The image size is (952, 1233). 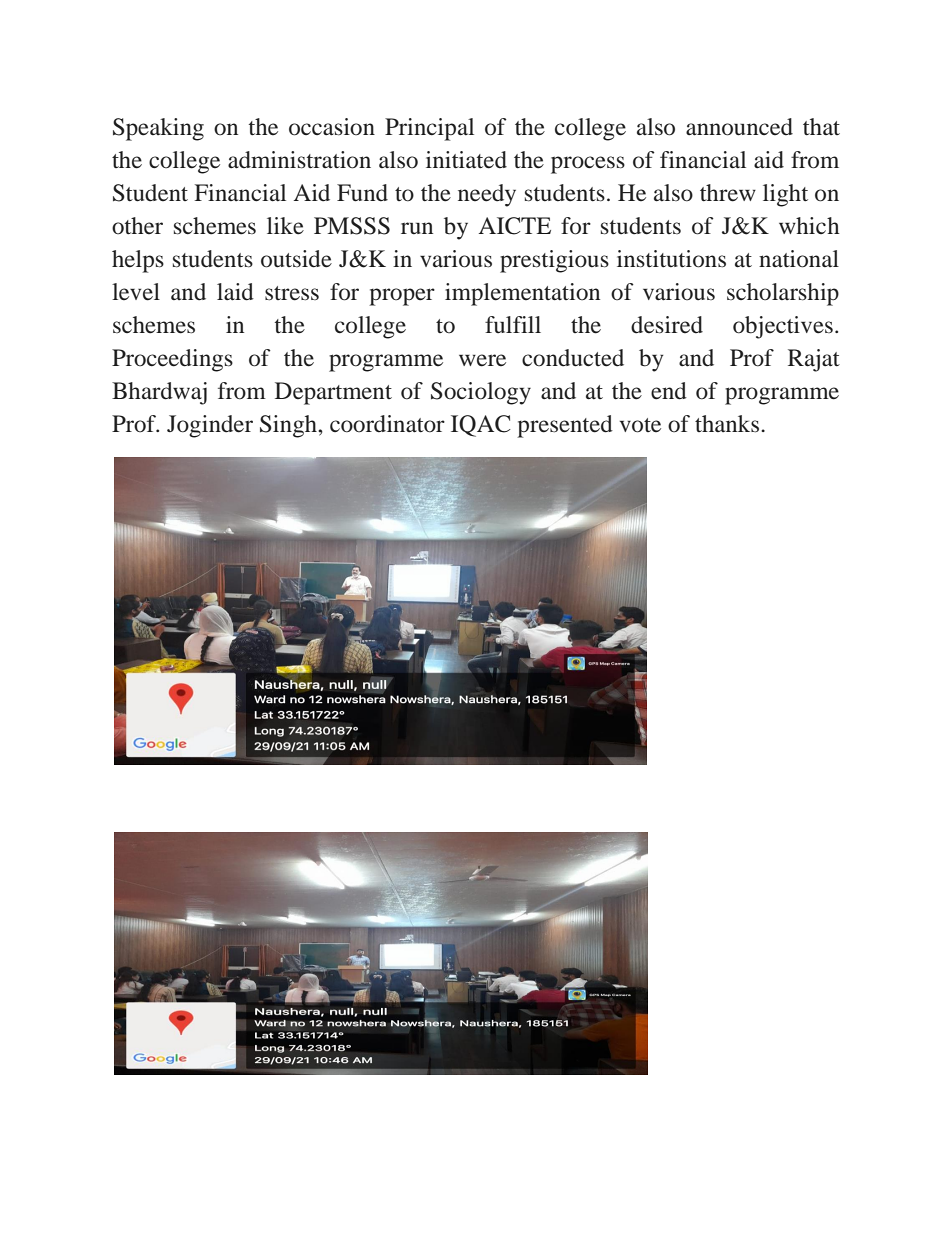 I want to click on run, so click(x=417, y=228).
